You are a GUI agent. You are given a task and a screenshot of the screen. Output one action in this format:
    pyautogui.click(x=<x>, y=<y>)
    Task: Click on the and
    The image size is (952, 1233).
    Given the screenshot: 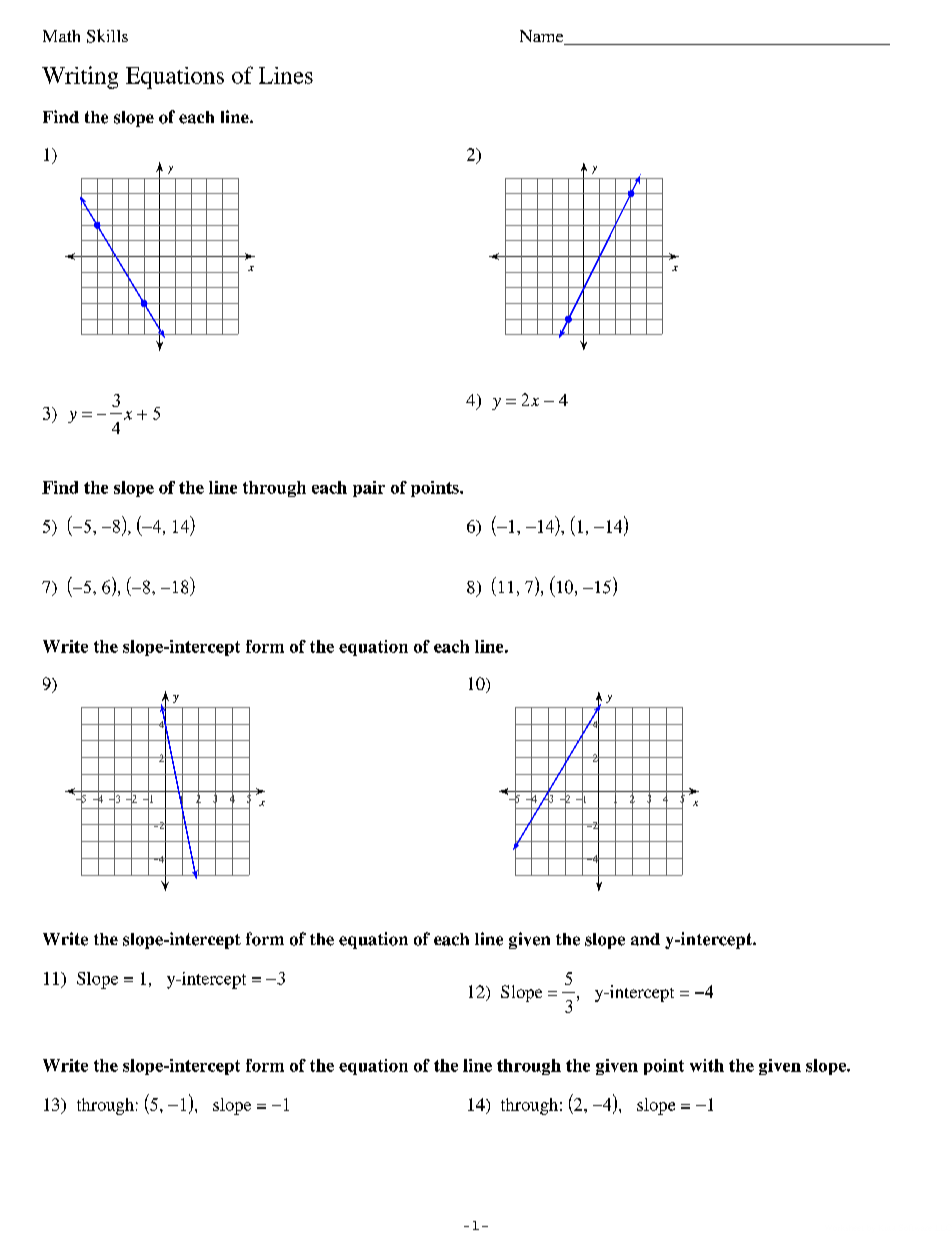 What is the action you would take?
    pyautogui.click(x=645, y=939)
